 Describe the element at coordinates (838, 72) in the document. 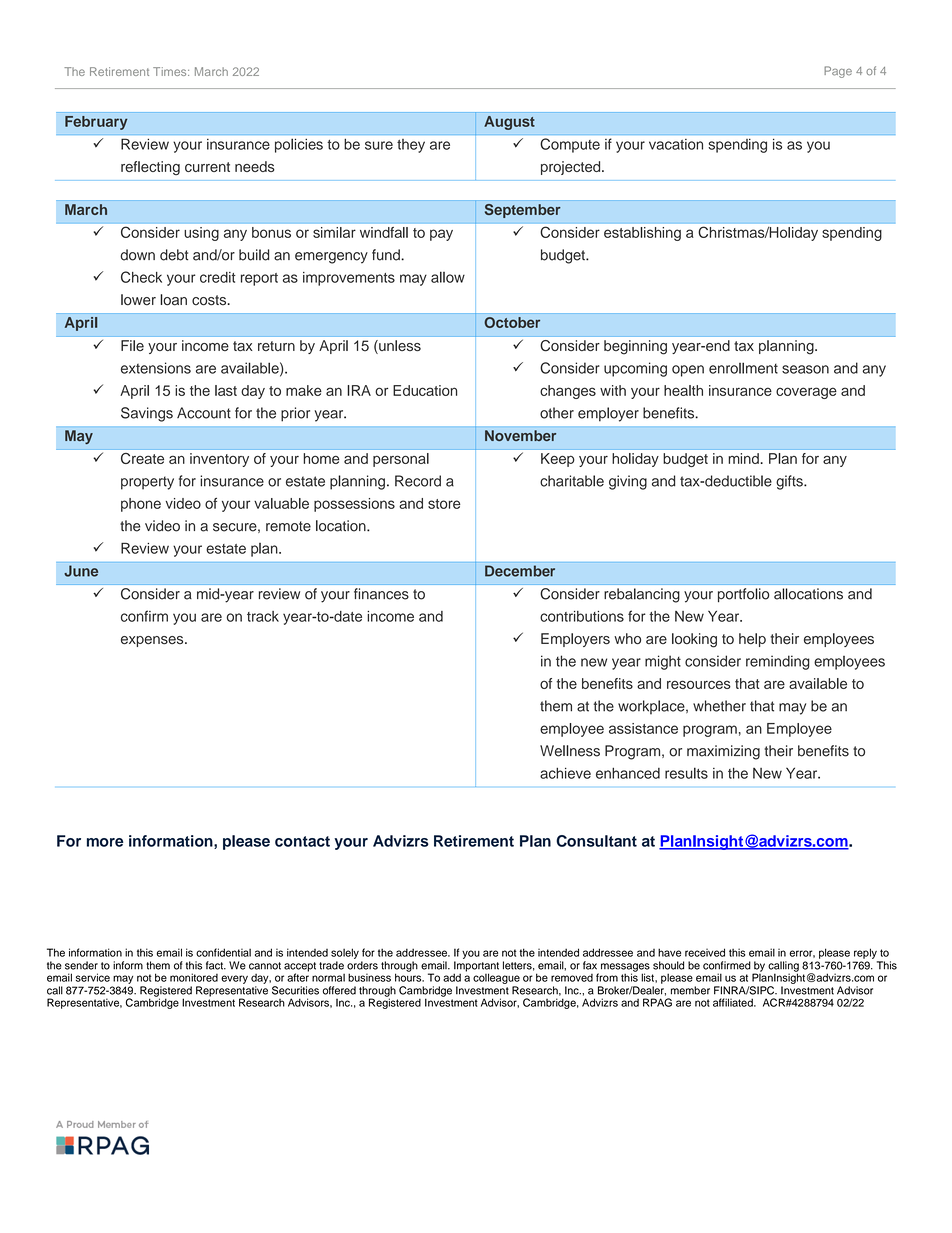

I see `Page` at that location.
